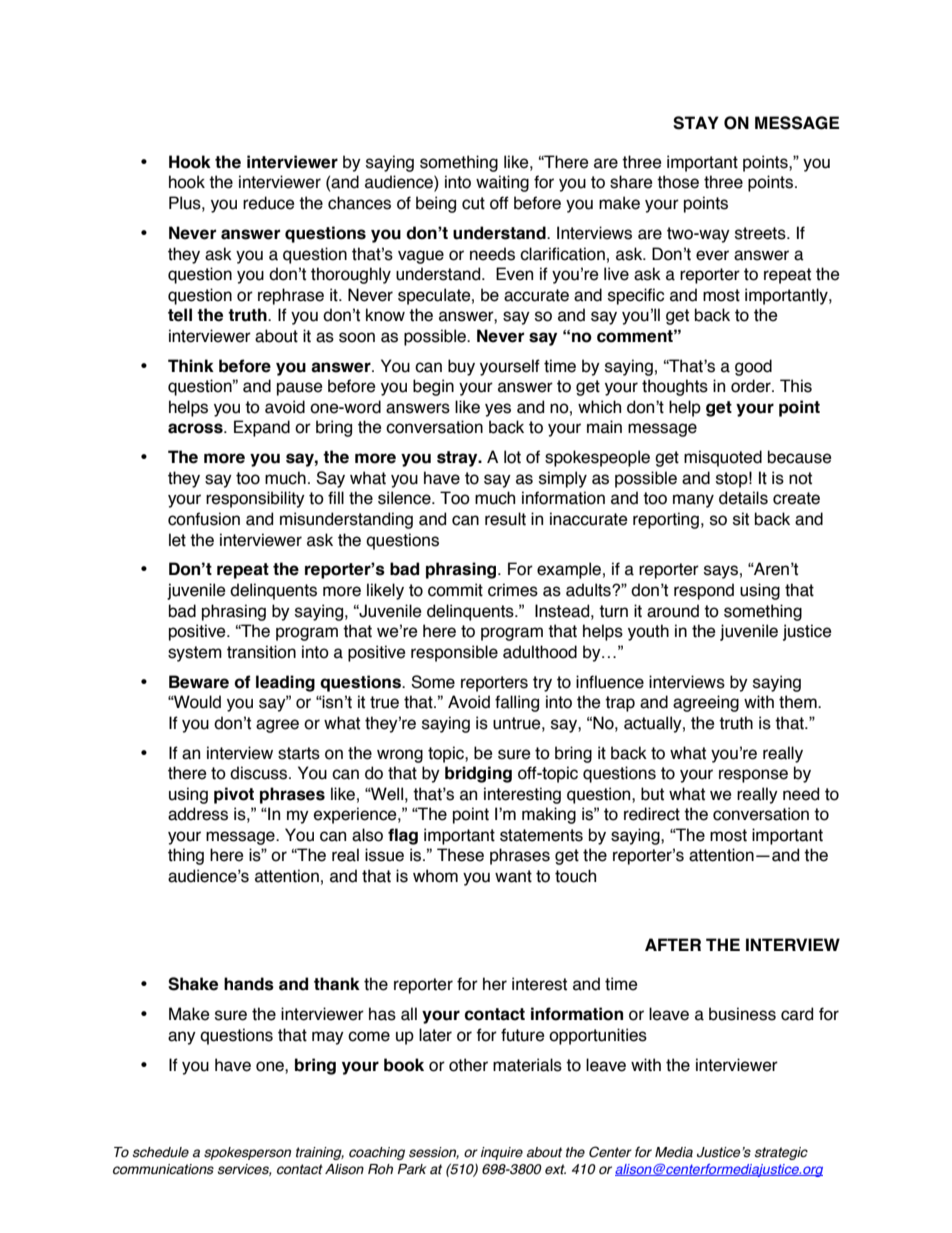 The image size is (952, 1233). What do you see at coordinates (502, 183) in the screenshot?
I see `waiting` at bounding box center [502, 183].
